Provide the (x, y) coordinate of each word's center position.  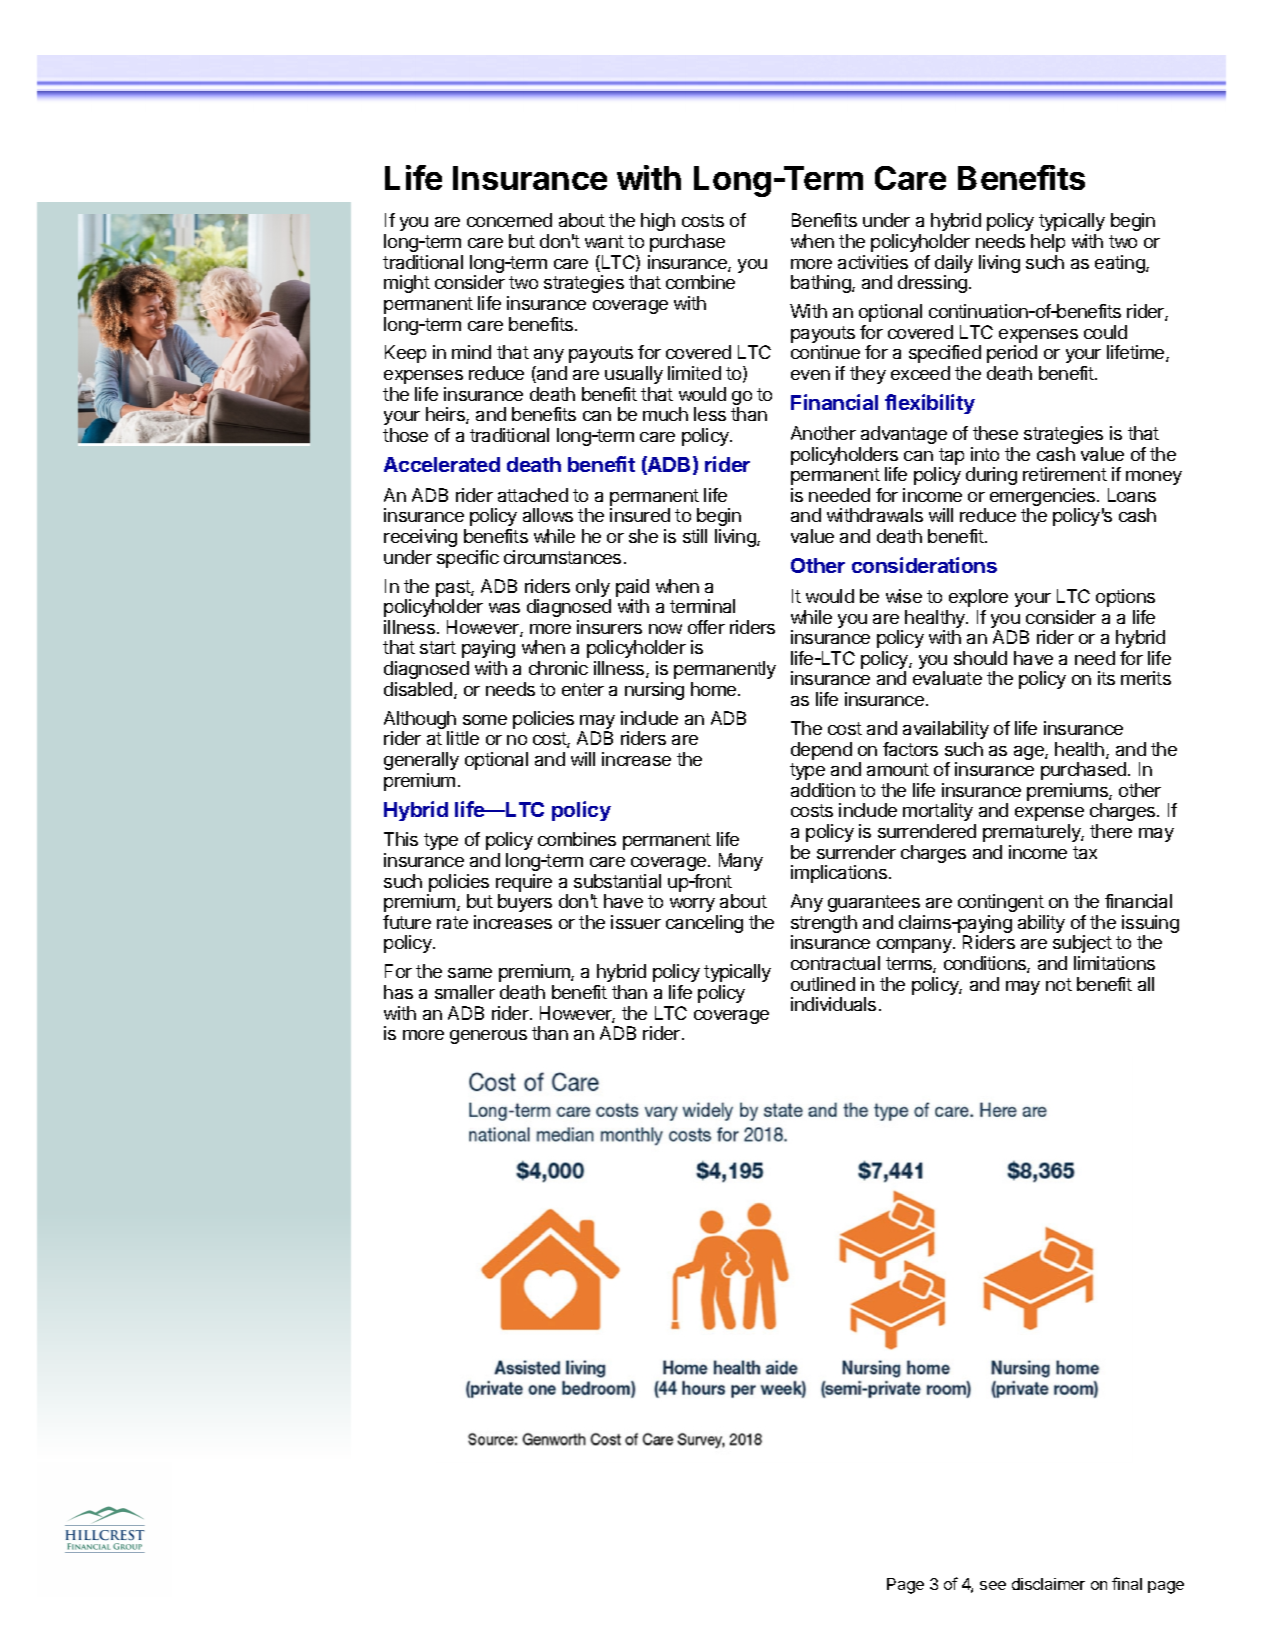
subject (1082, 944)
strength (824, 925)
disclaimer (1048, 1584)
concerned (509, 220)
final (1127, 1583)
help (1048, 243)
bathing (822, 284)
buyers (525, 903)
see (993, 1585)
